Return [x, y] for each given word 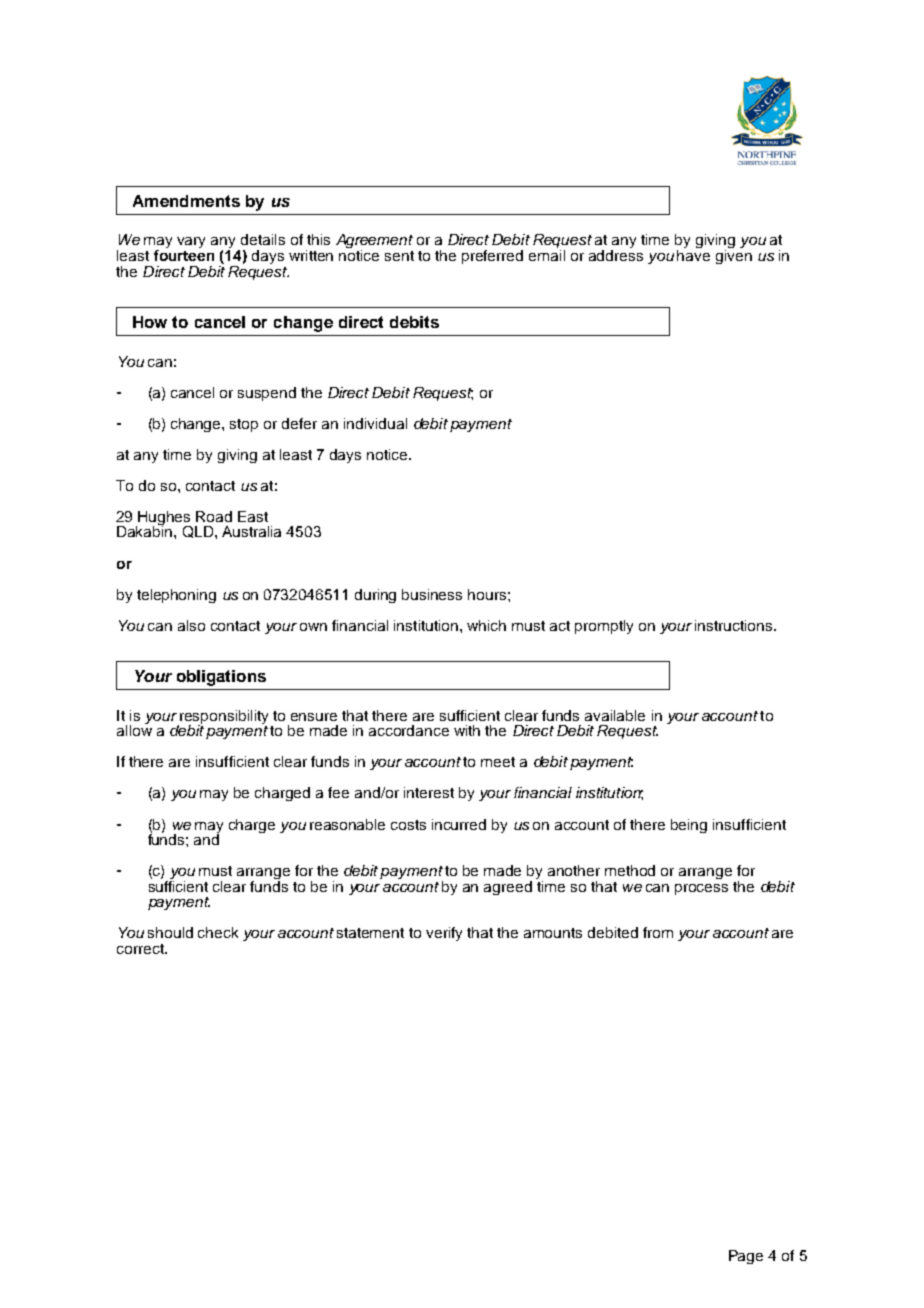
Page [746, 1257]
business [432, 594]
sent [399, 256]
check [218, 932]
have [693, 254]
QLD [199, 532]
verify [444, 934]
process [701, 889]
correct [141, 949]
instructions [735, 625]
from [658, 932]
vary [191, 242]
